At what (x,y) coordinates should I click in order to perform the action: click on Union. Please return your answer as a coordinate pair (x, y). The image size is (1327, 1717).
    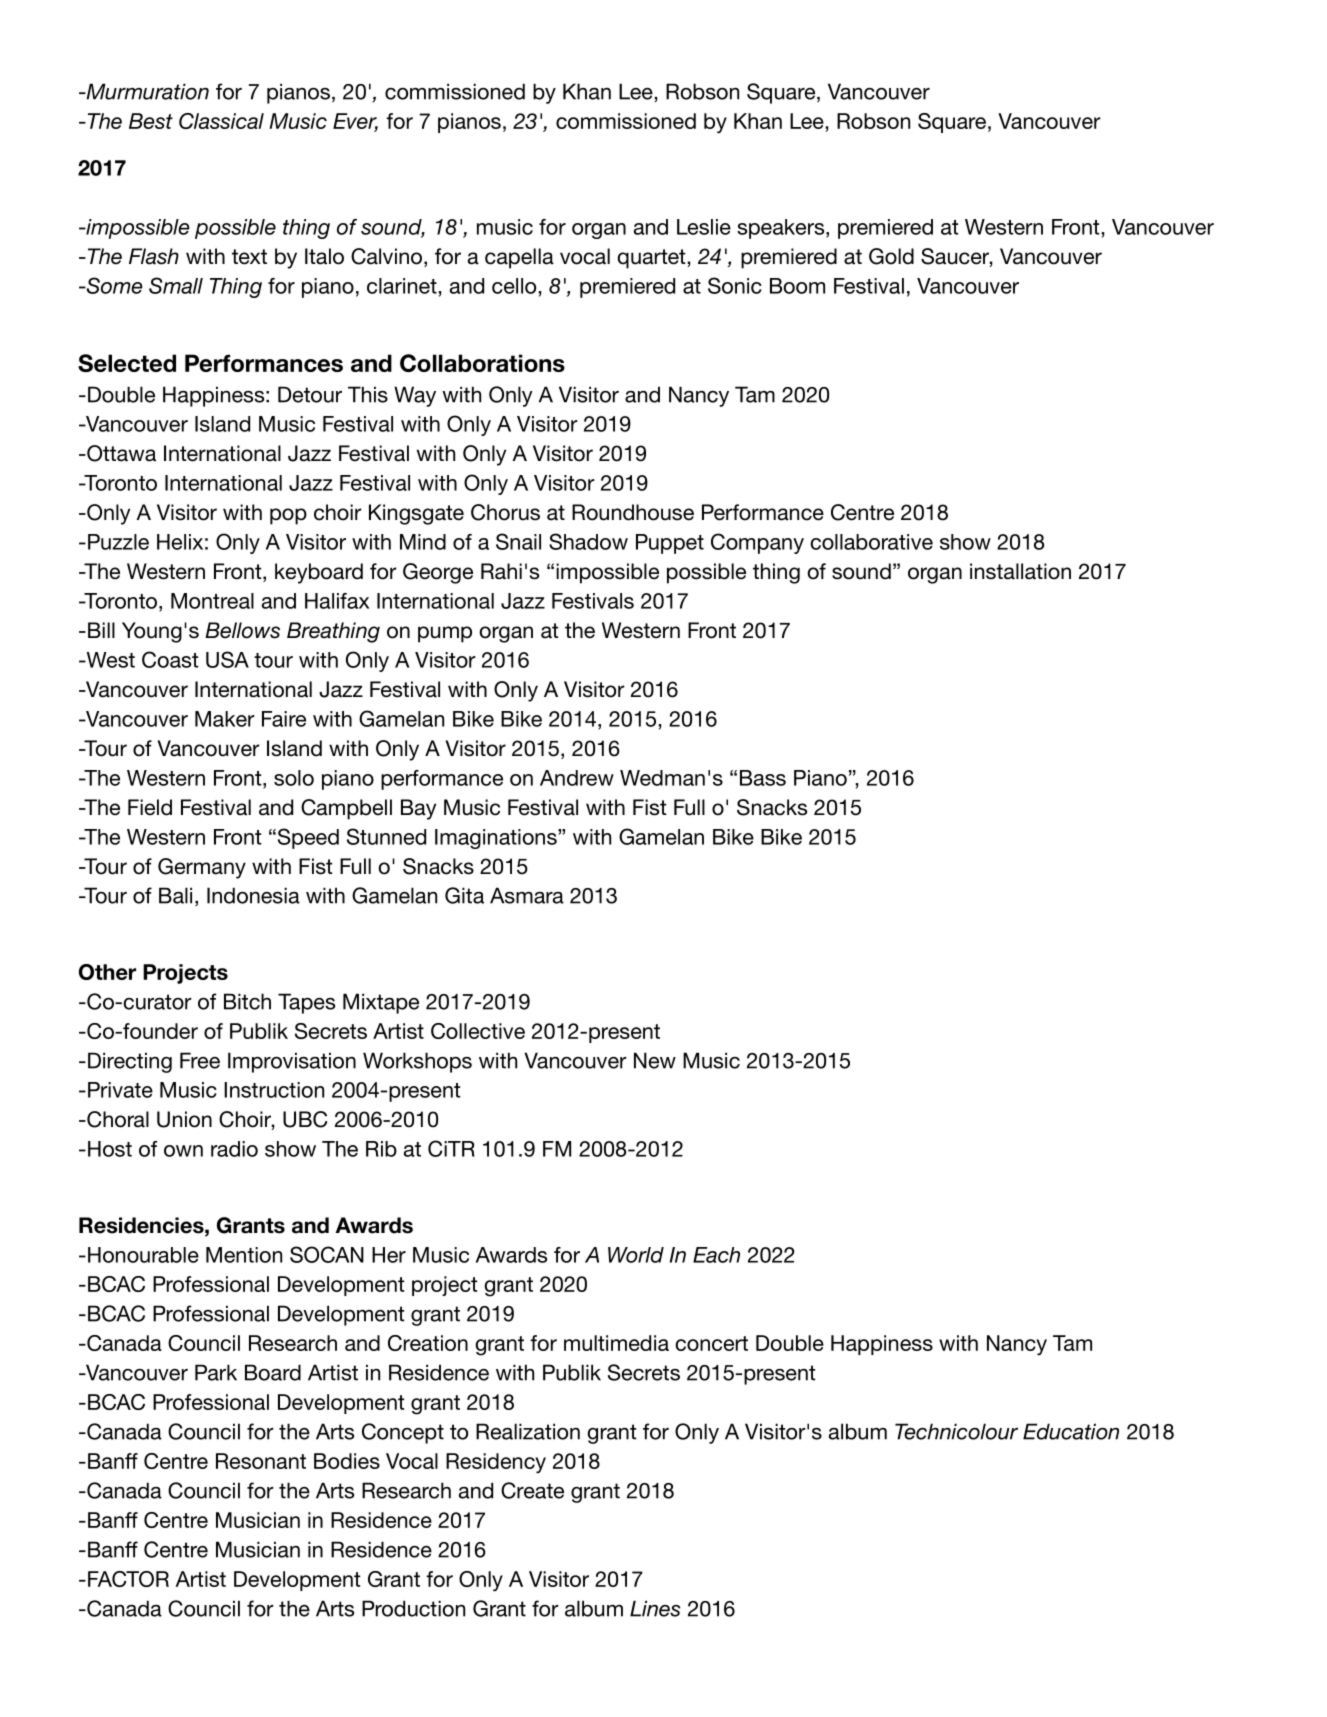
    Looking at the image, I should click on (184, 1119).
